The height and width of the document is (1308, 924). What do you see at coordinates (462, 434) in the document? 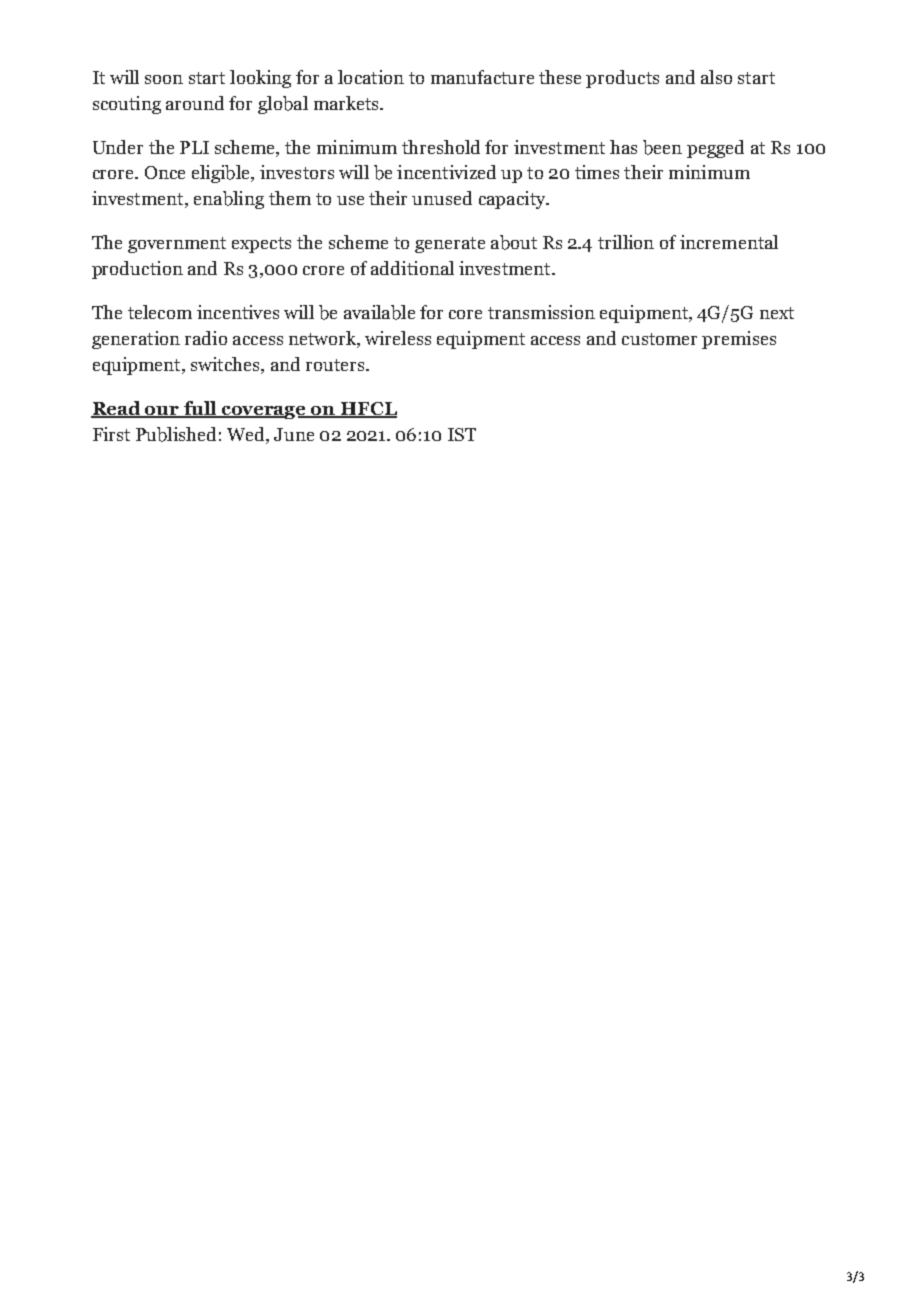
I see `IST` at bounding box center [462, 434].
